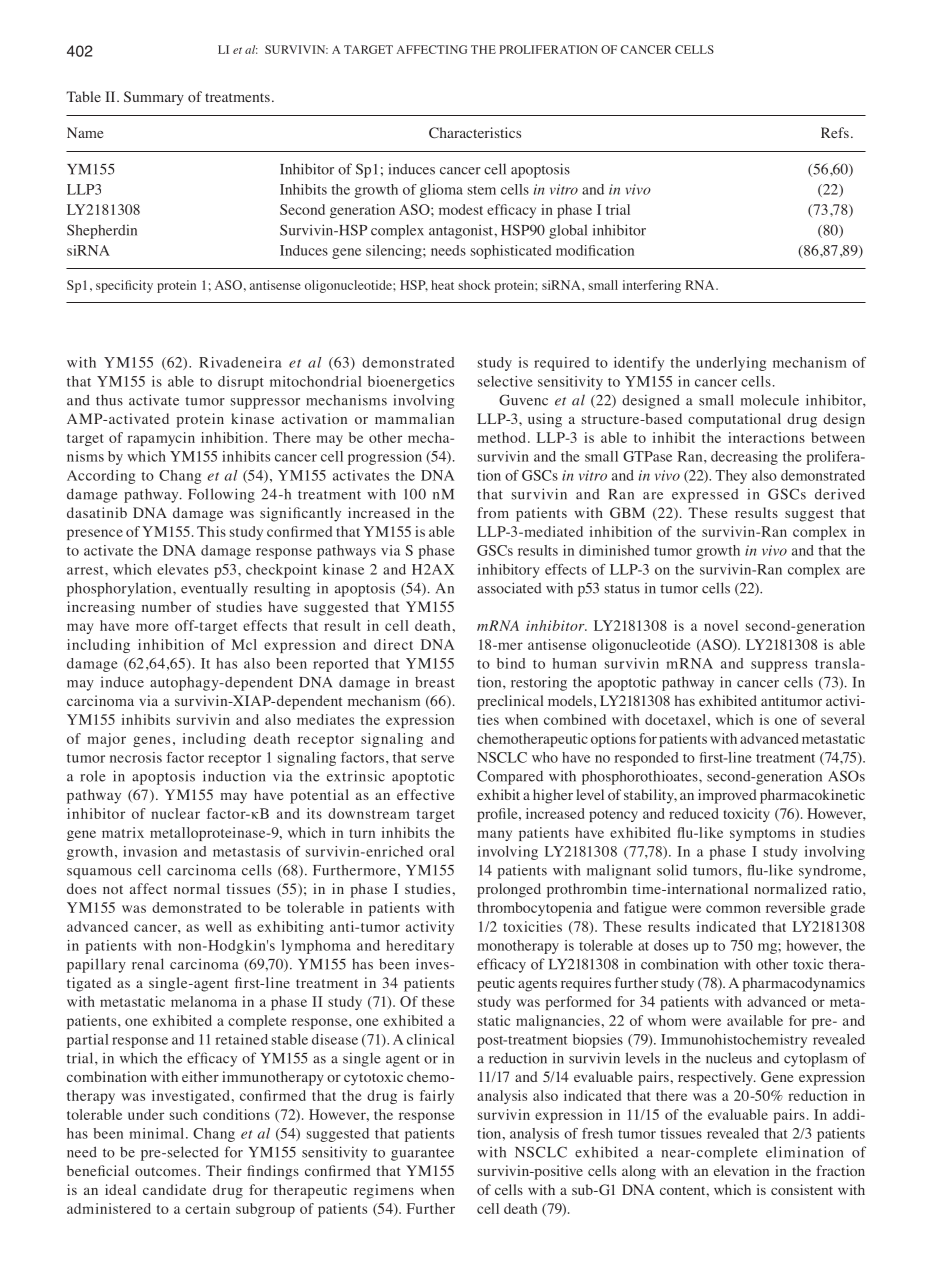  Describe the element at coordinates (154, 98) in the screenshot. I see `Summary` at that location.
